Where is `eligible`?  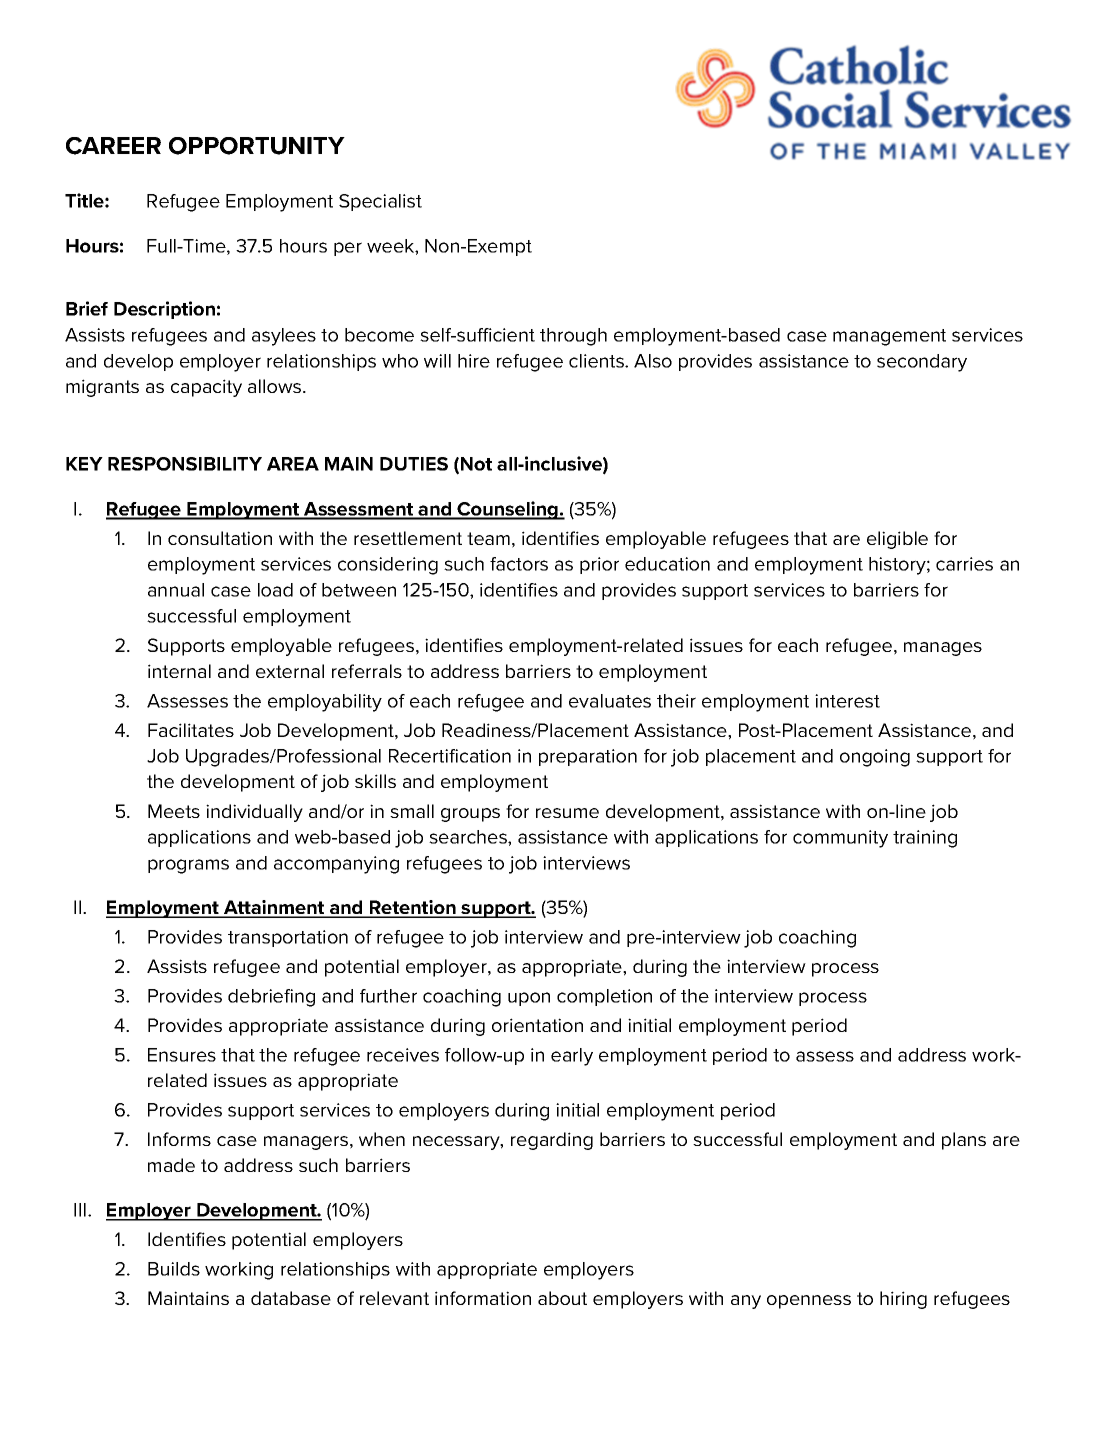 eligible is located at coordinates (897, 540).
